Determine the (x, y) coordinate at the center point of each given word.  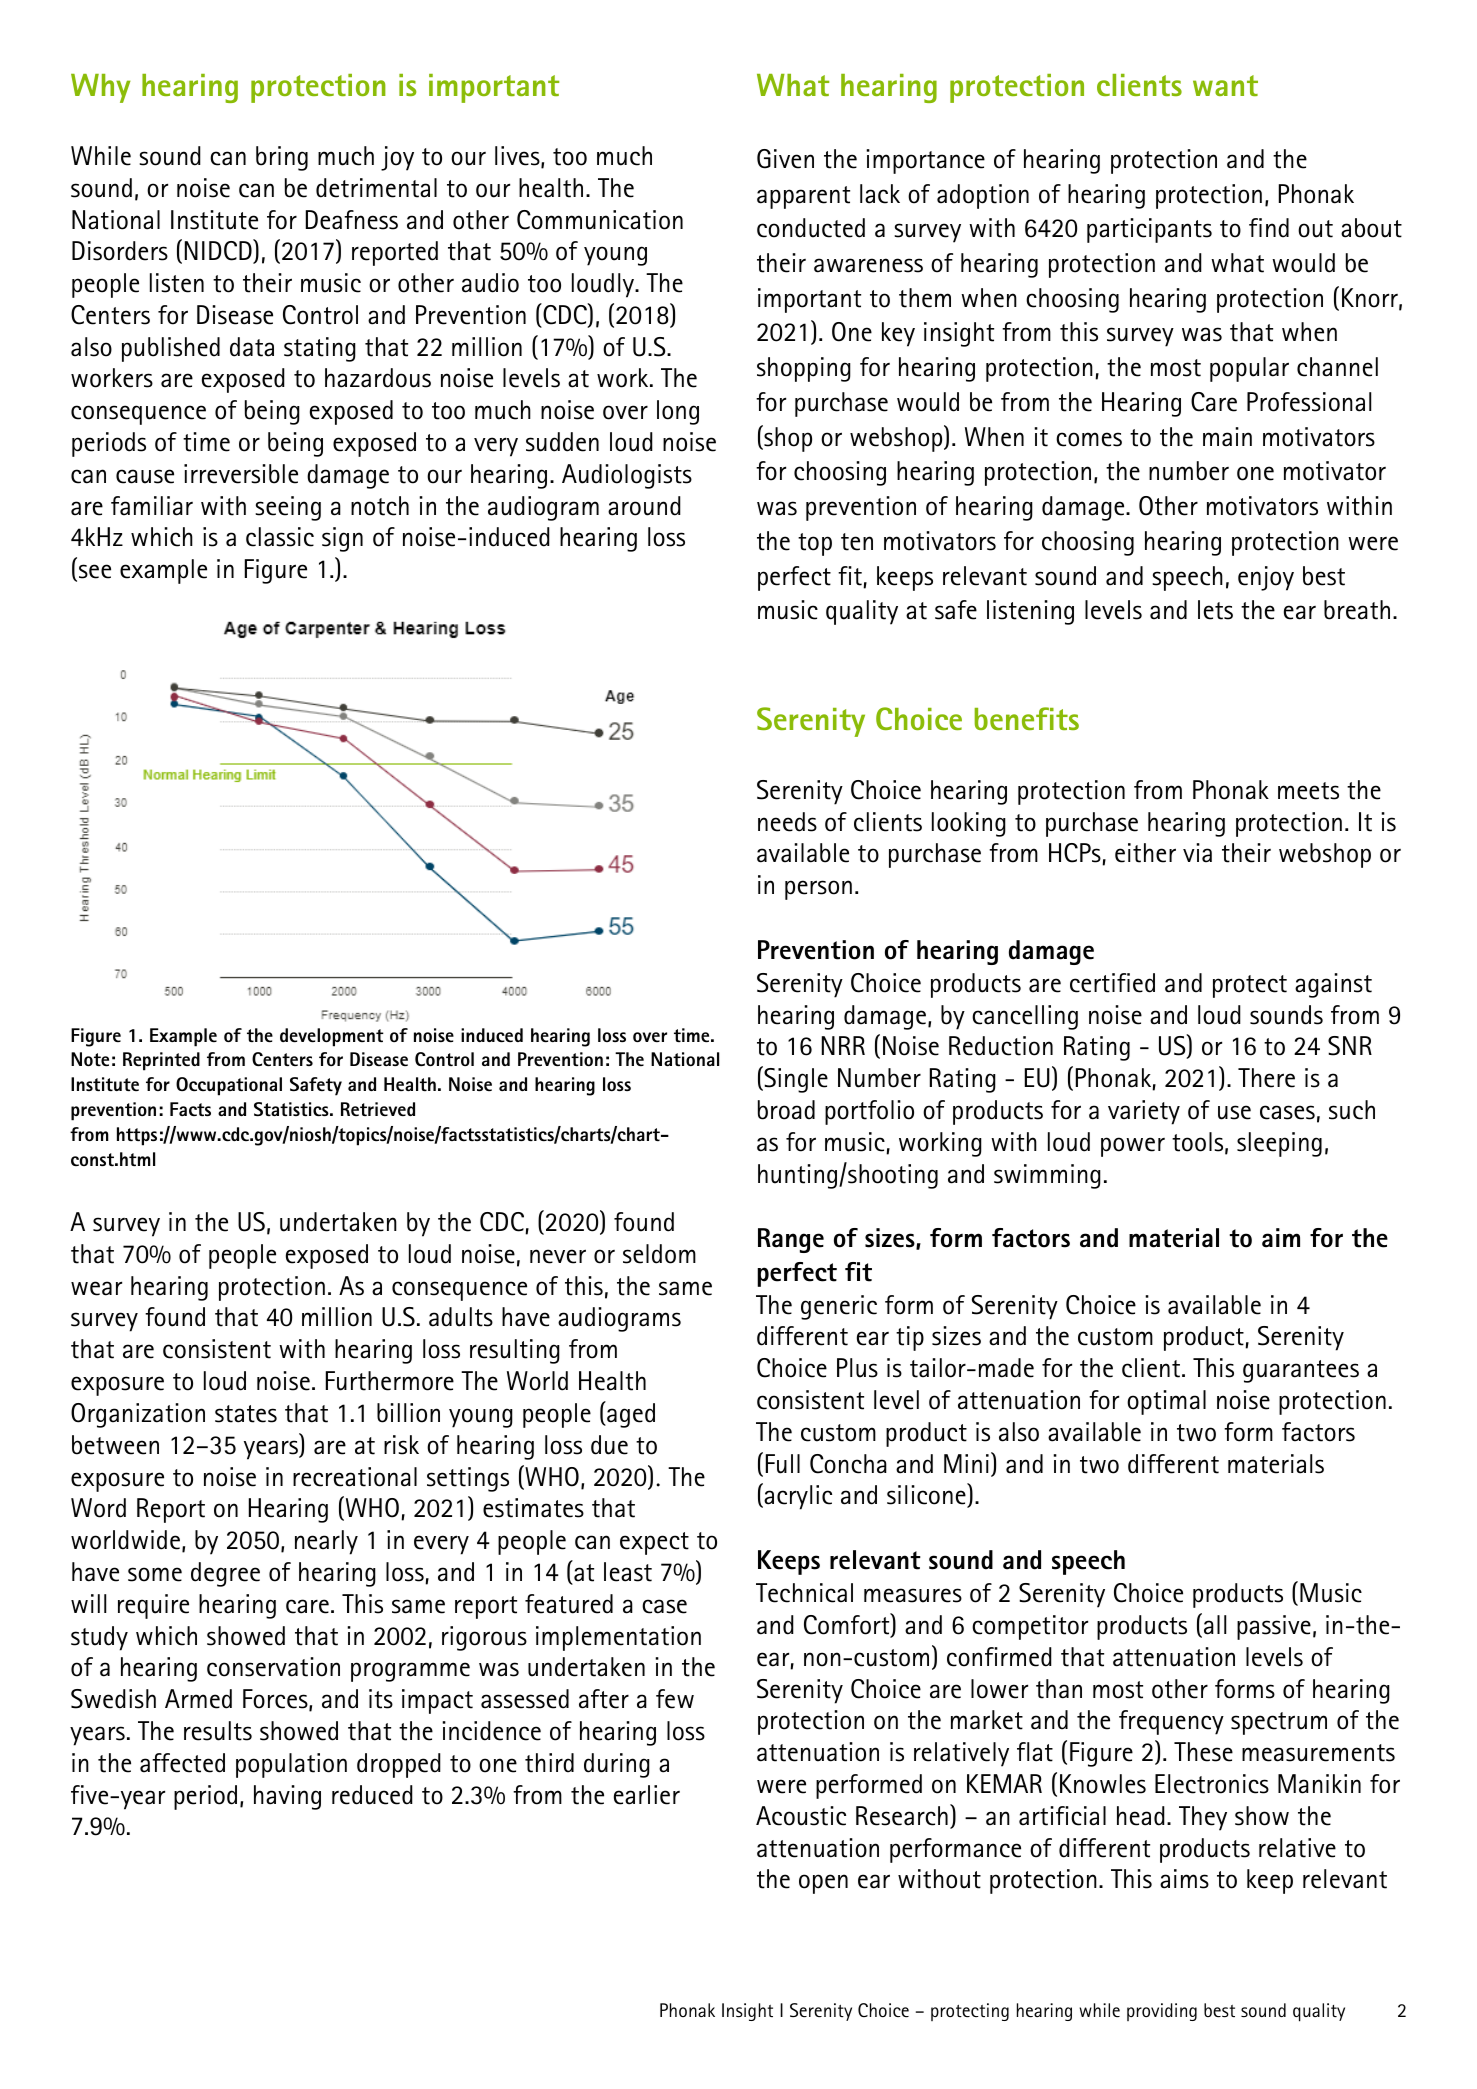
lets (1215, 610)
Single (795, 1079)
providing (1162, 2012)
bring (282, 158)
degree (225, 1574)
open (823, 1884)
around (644, 506)
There (1266, 1078)
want (1225, 85)
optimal (1166, 1402)
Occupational (229, 1086)
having (287, 1797)
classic (280, 537)
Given (785, 159)
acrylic (797, 1497)
